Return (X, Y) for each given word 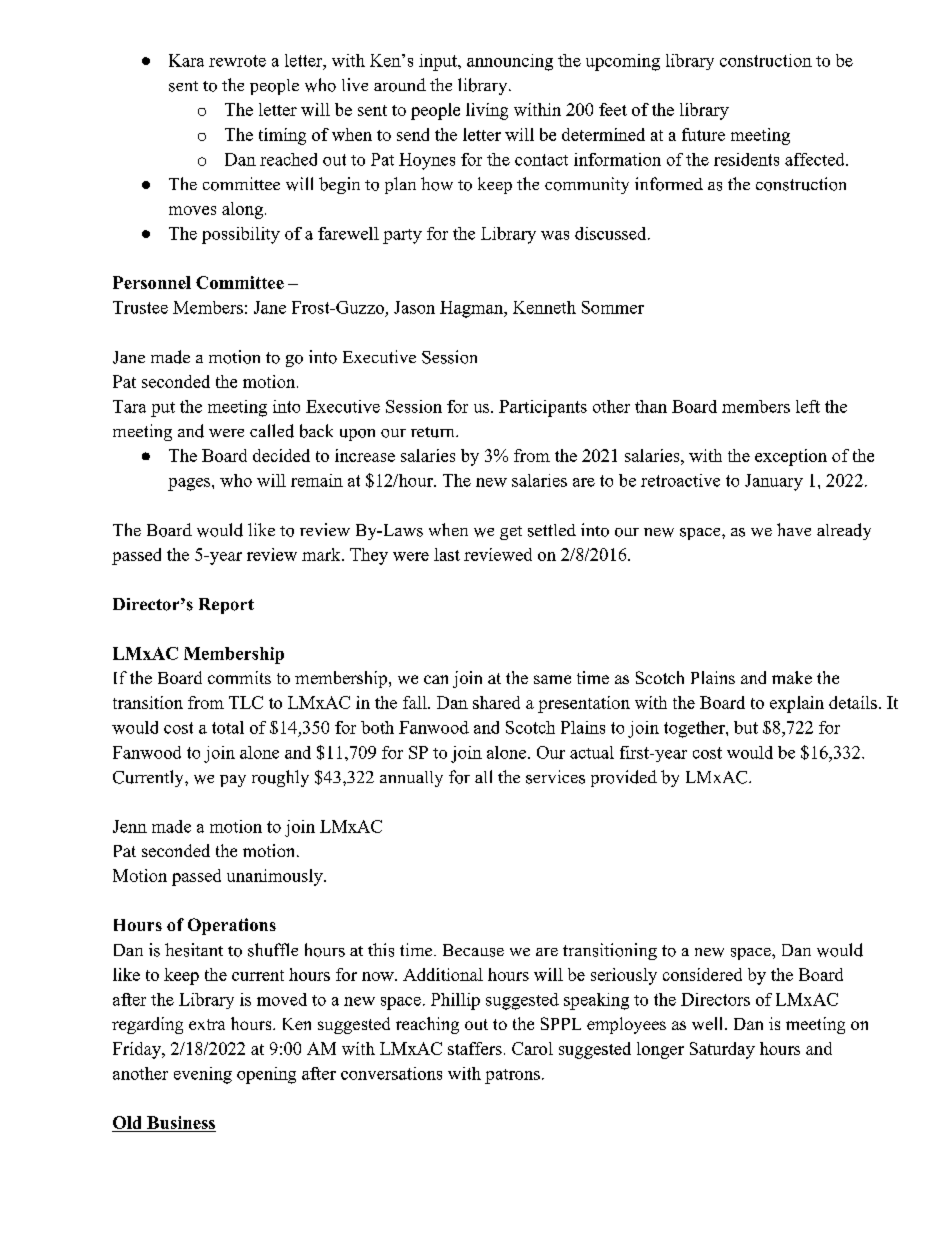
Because (473, 950)
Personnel (152, 282)
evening (203, 1075)
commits (239, 677)
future (703, 134)
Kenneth (544, 307)
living (487, 111)
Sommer (613, 307)
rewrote (237, 61)
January (774, 482)
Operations (232, 926)
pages (190, 484)
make (792, 677)
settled (552, 530)
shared (496, 702)
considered (702, 974)
